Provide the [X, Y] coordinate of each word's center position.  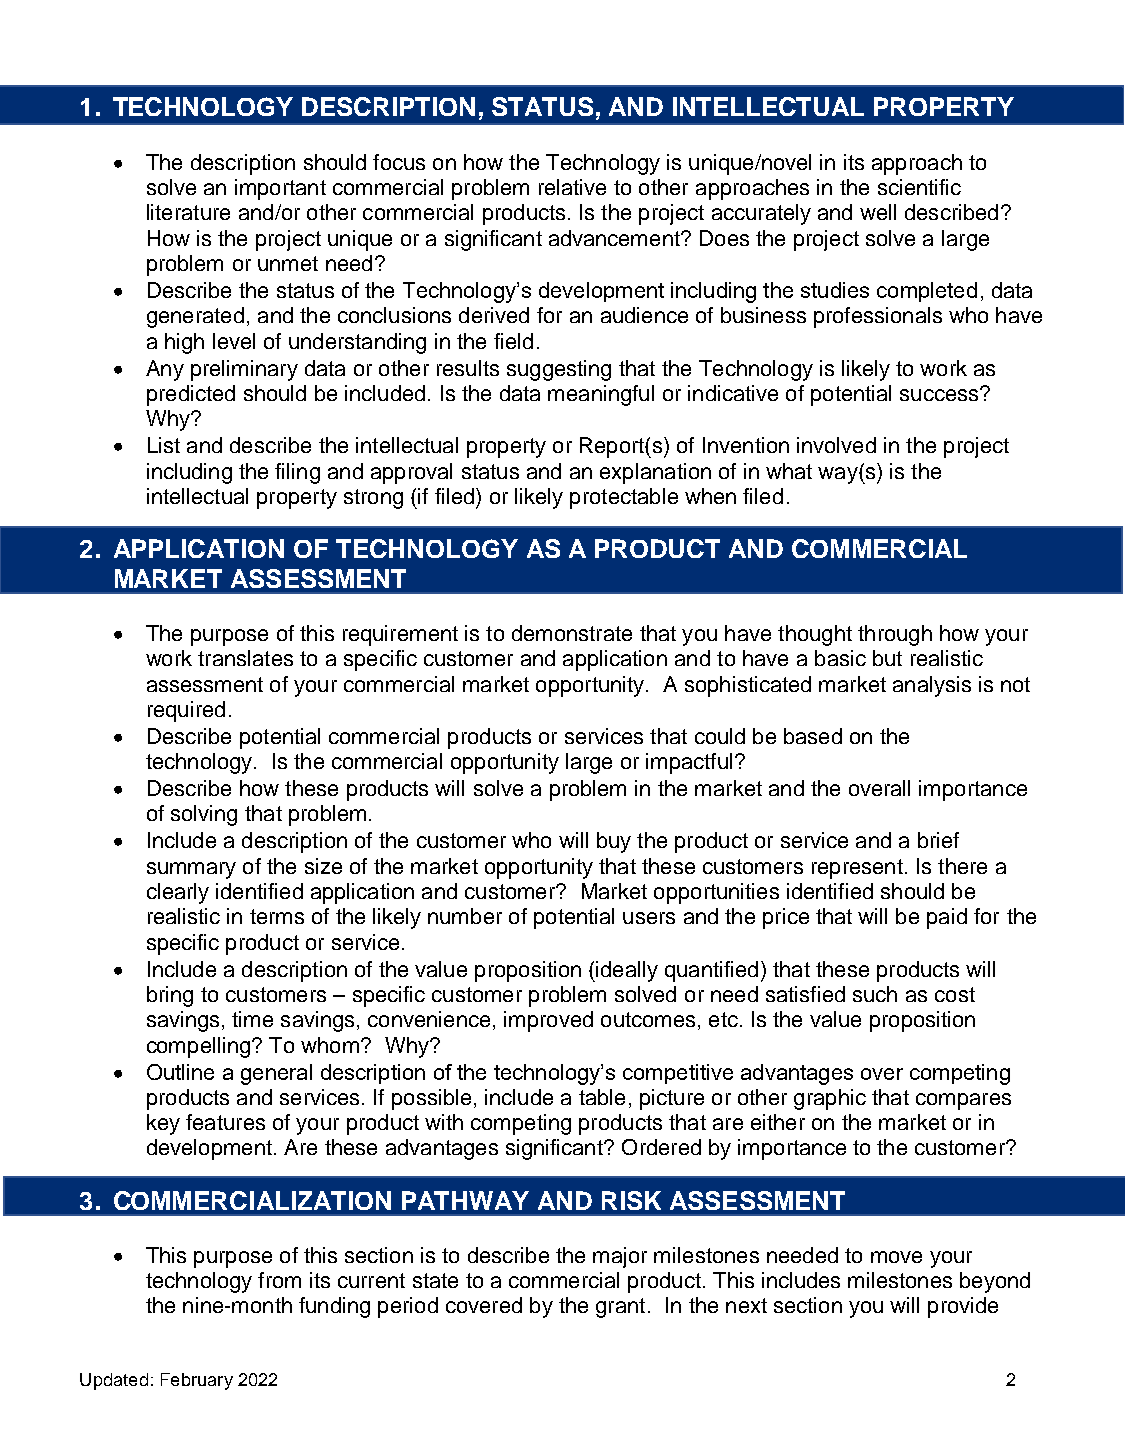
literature [188, 212]
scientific [919, 187]
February [197, 1381]
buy [614, 842]
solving [204, 815]
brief [938, 840]
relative [572, 187]
